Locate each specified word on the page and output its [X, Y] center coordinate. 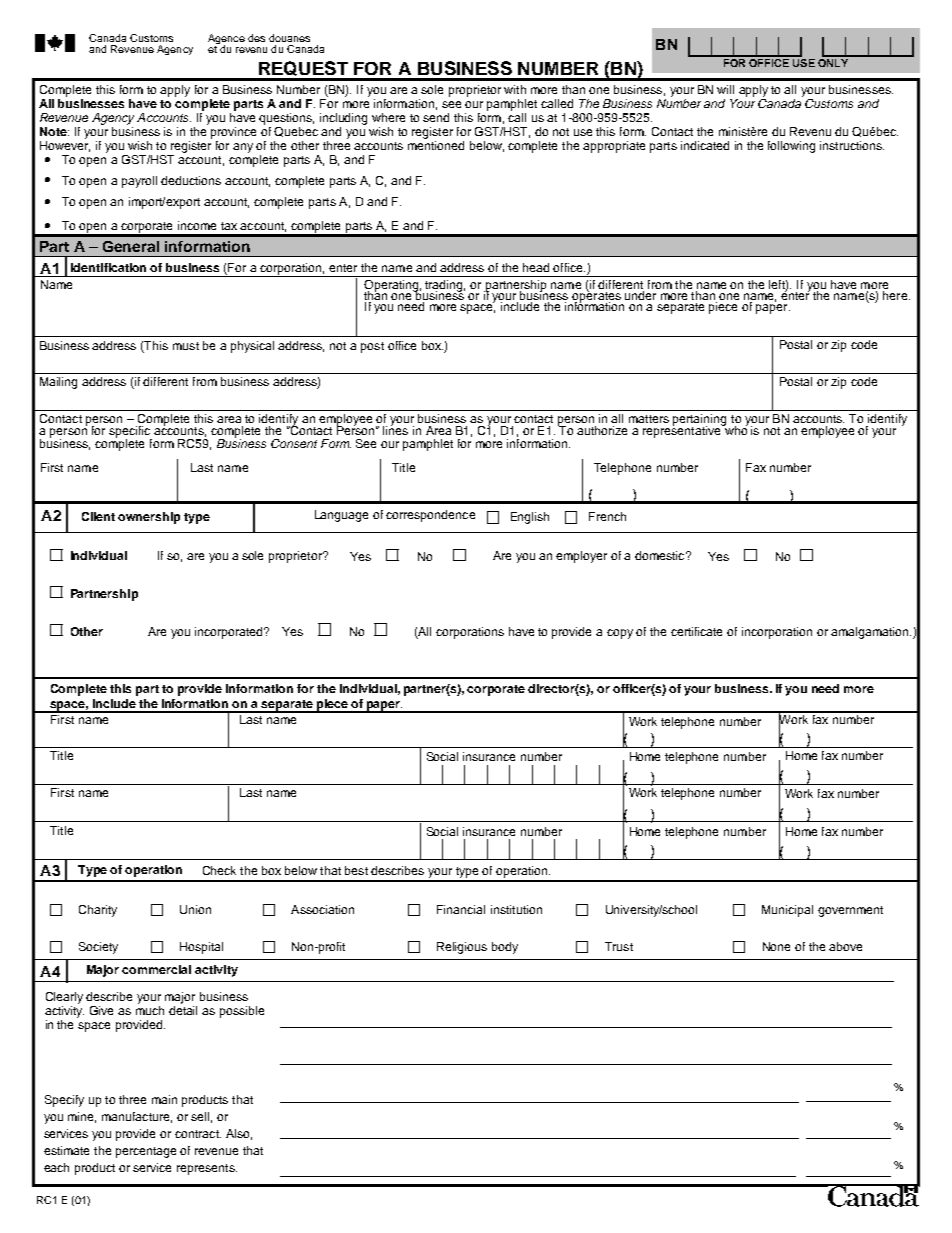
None [776, 946]
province [233, 133]
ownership [149, 518]
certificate [696, 631]
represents [207, 1169]
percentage [146, 1152]
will [725, 89]
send [436, 117]
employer [581, 557]
